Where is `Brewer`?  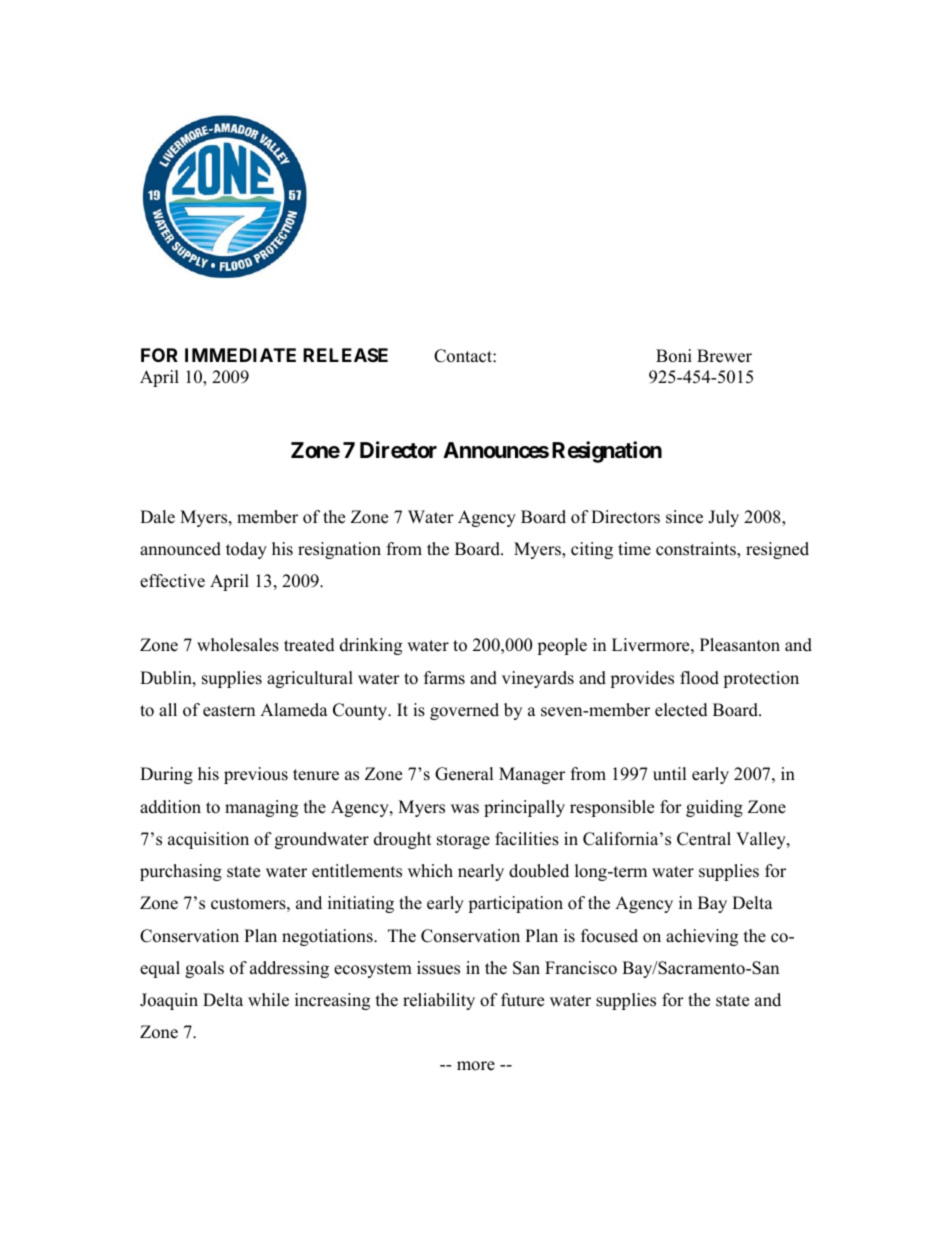
Brewer is located at coordinates (724, 356).
